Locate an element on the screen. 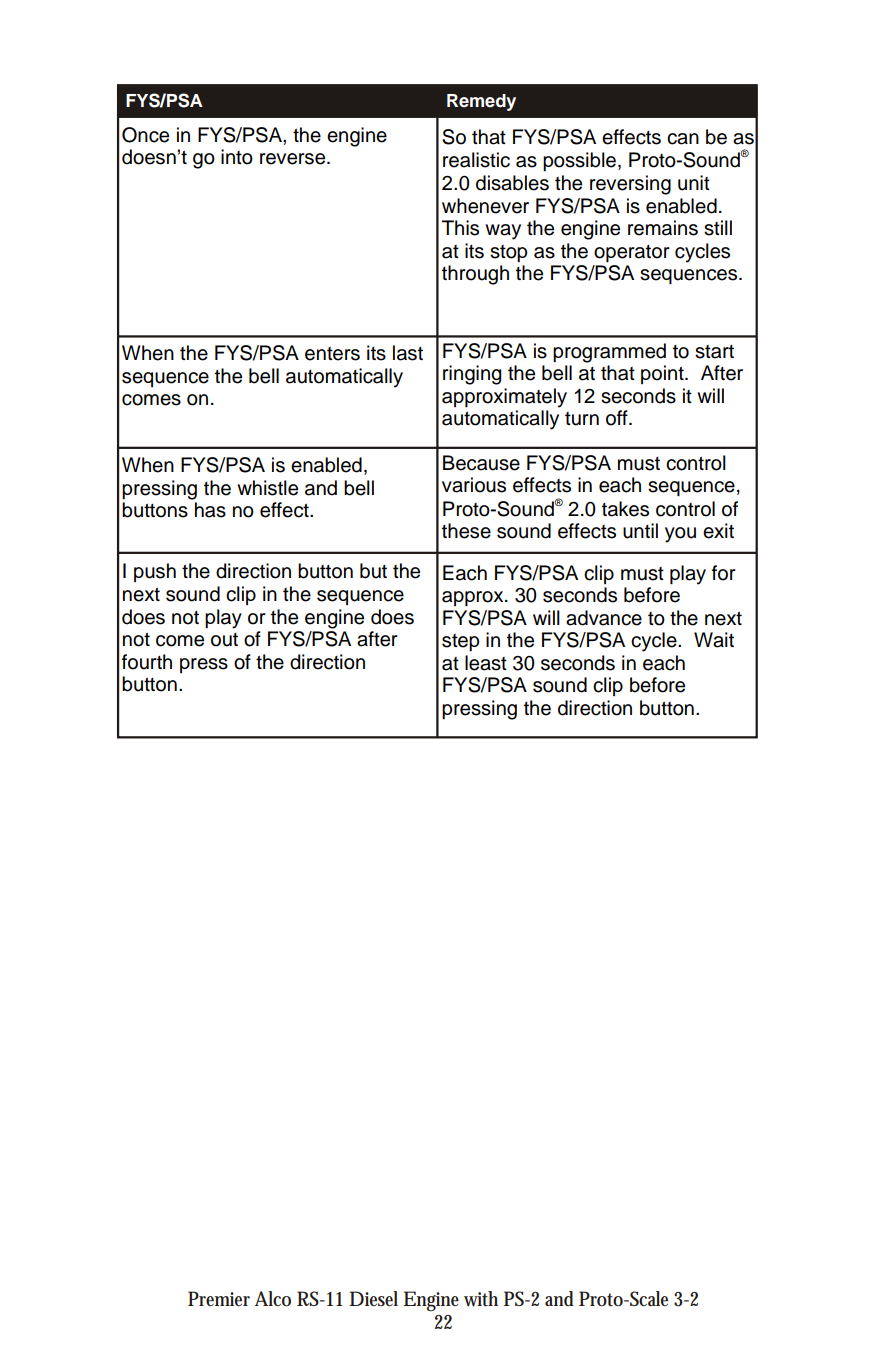 This screenshot has width=887, height=1372. Diesel is located at coordinates (373, 1299).
